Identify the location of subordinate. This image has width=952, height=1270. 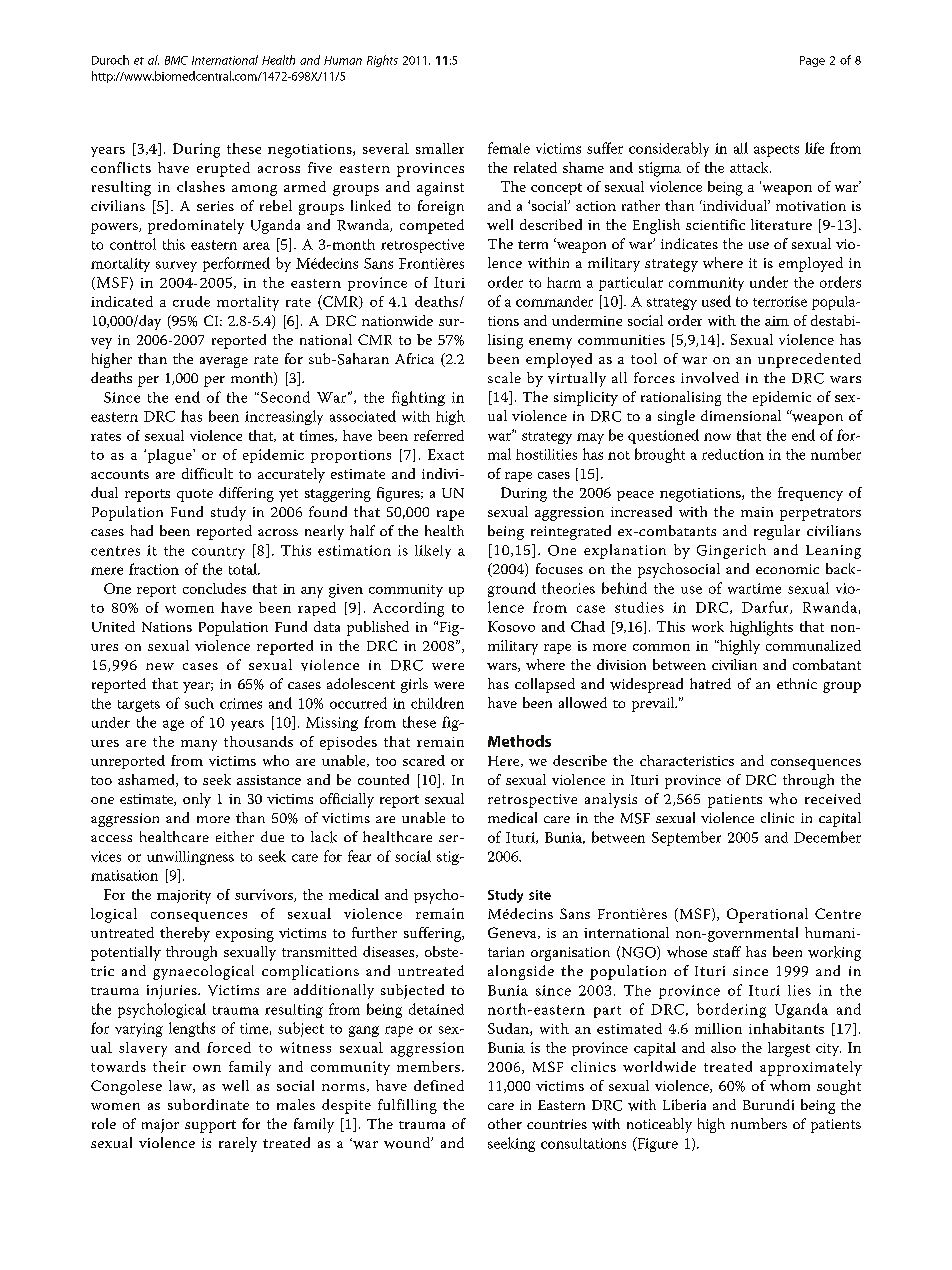
(208, 1104).
